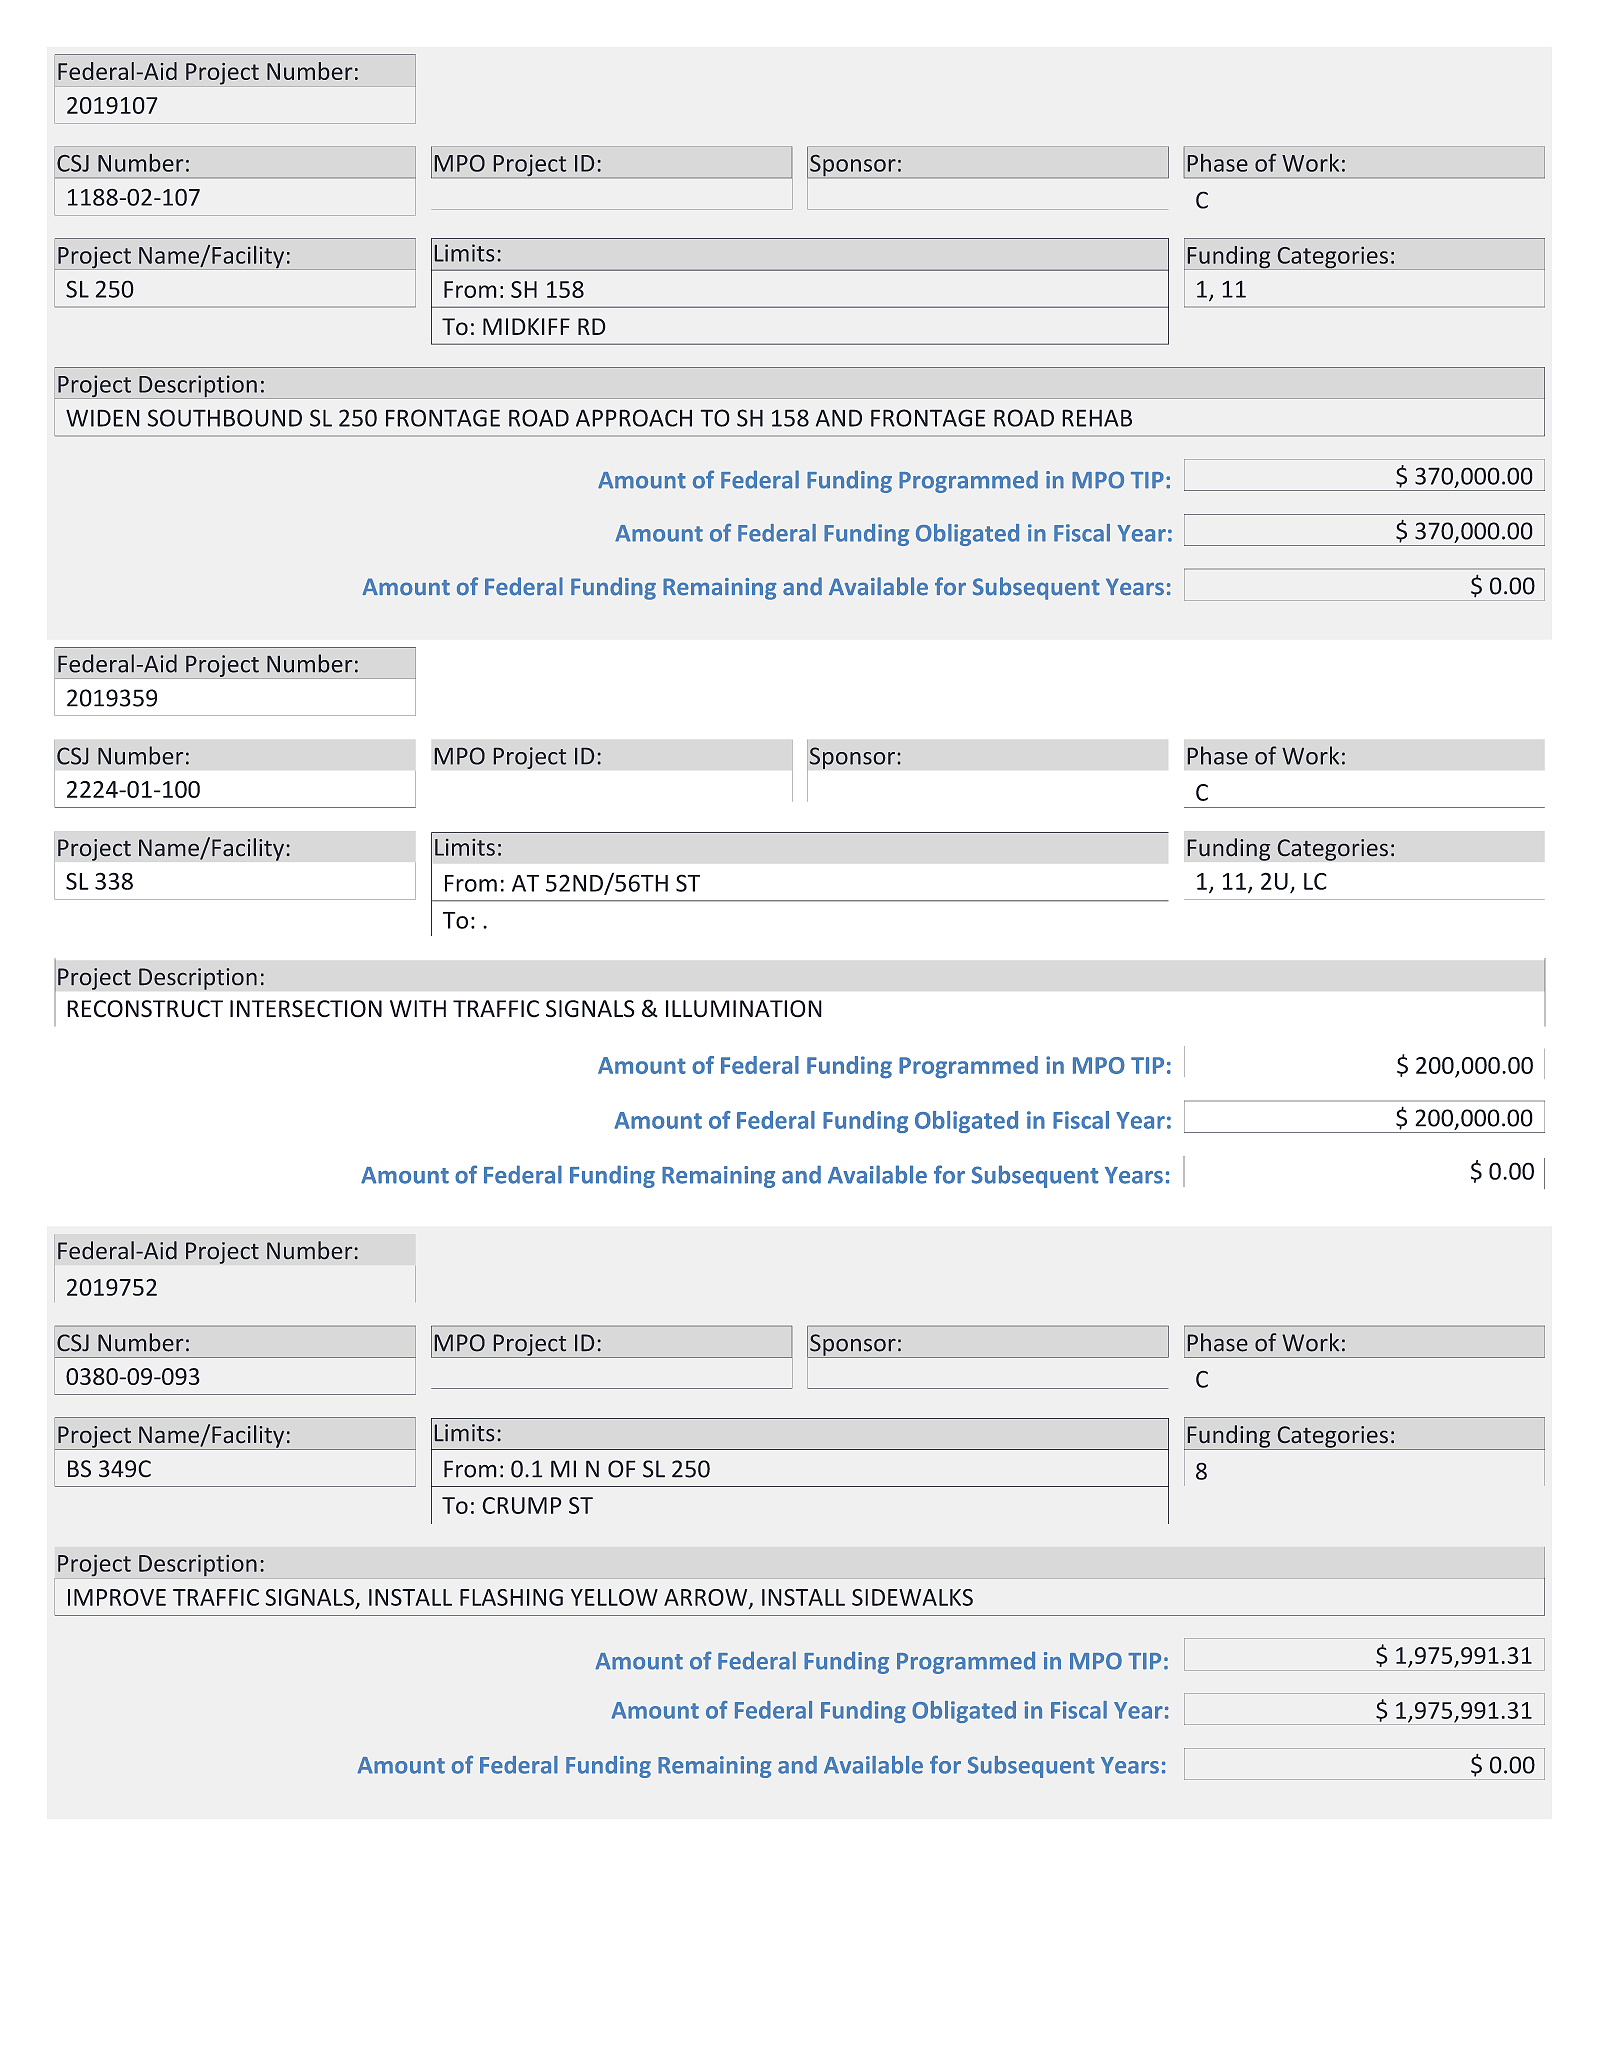 The width and height of the page is (1599, 2070). Describe the element at coordinates (1097, 418) in the page. I see `REHAB` at that location.
